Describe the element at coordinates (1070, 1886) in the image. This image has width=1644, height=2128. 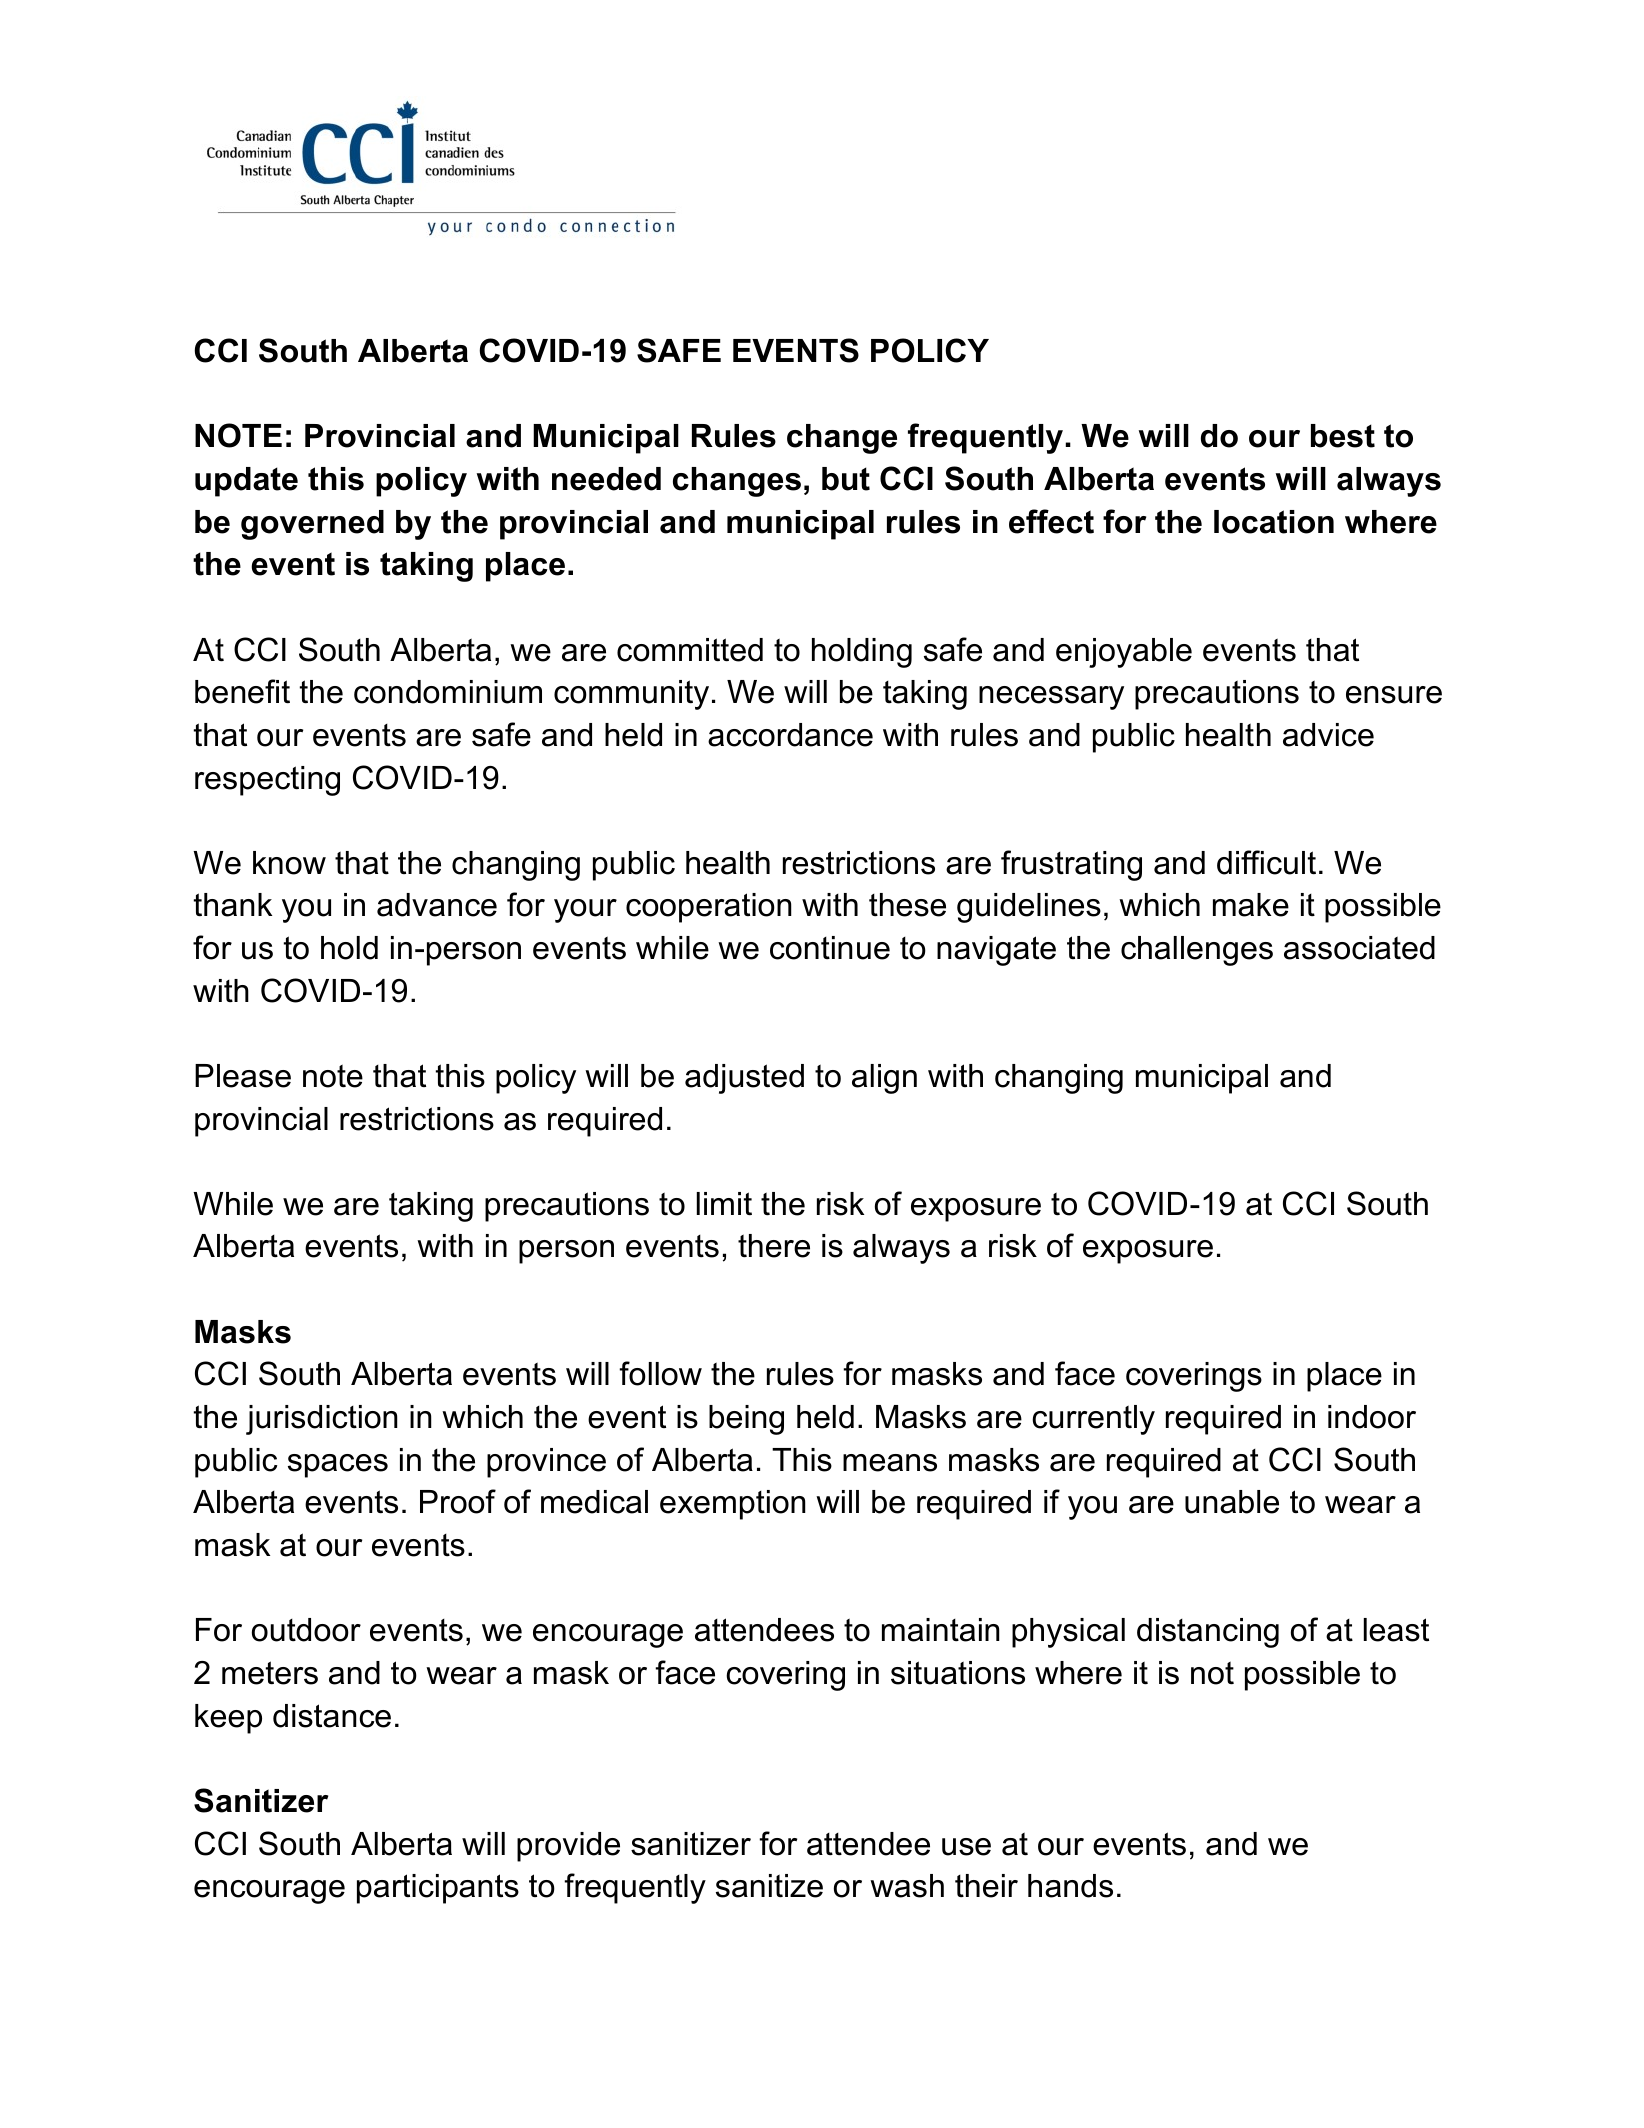
I see `hands` at that location.
